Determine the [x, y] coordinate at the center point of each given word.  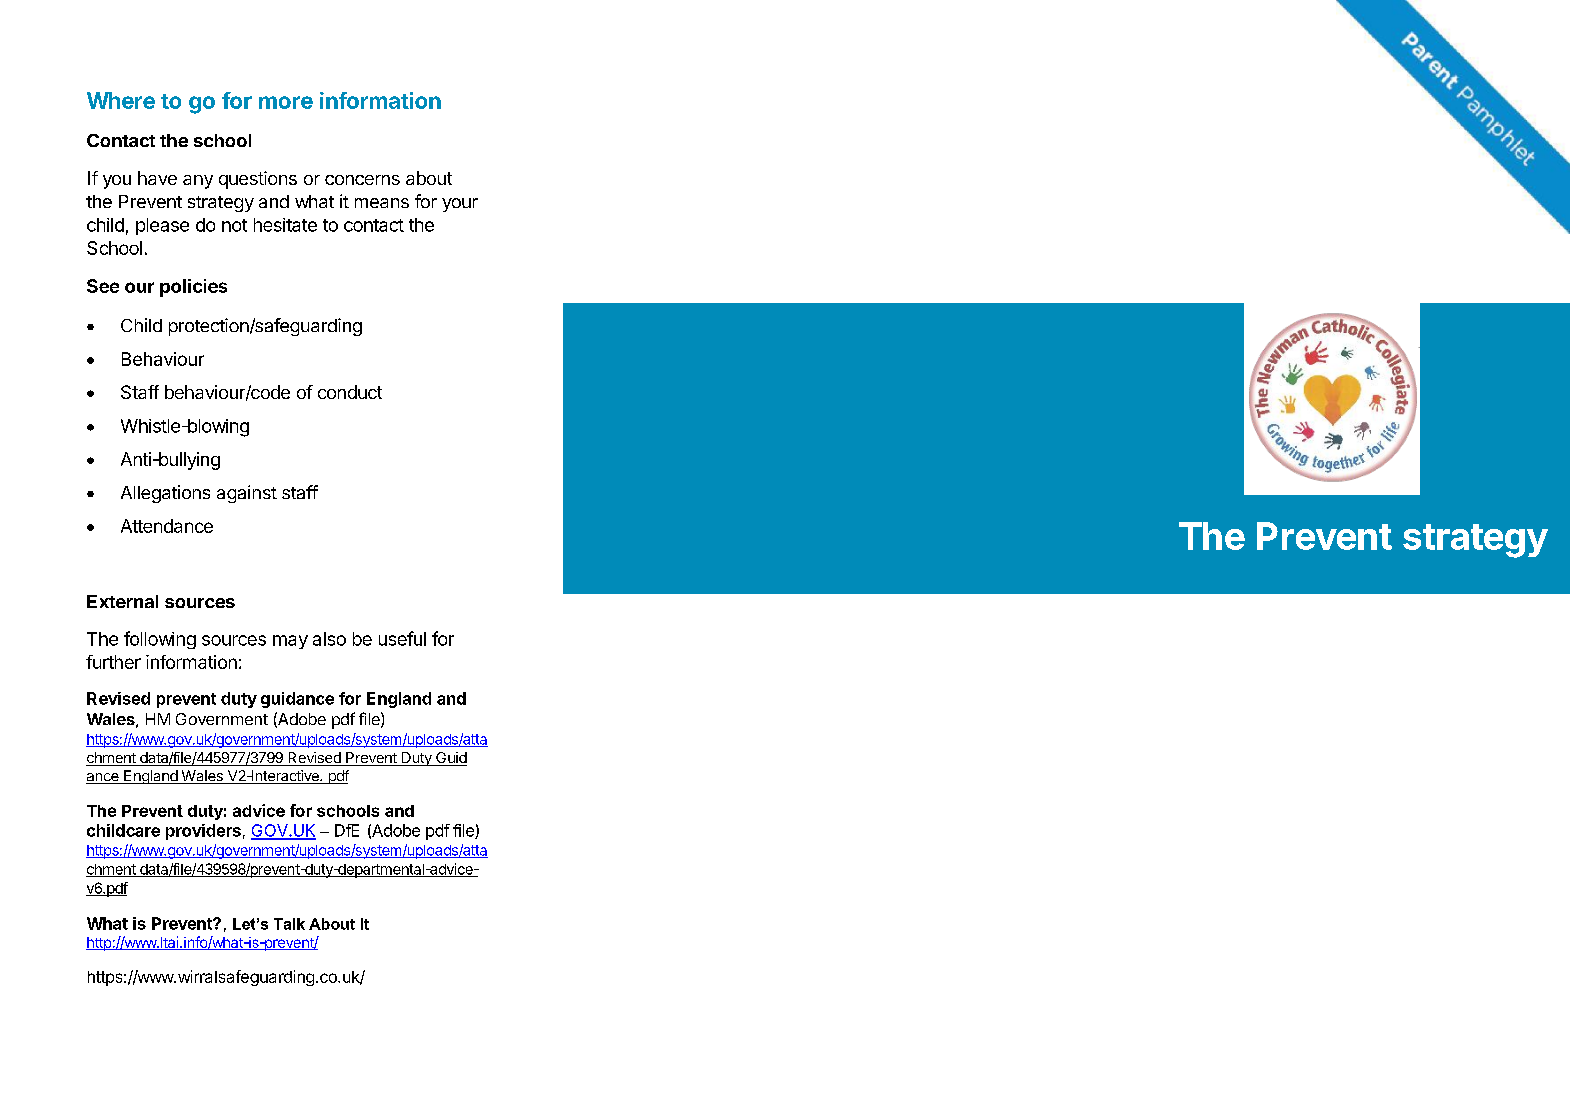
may [290, 642]
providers [203, 832]
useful [402, 638]
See [103, 286]
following [160, 640]
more [286, 102]
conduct [350, 392]
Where [121, 100]
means [382, 203]
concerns [362, 180]
